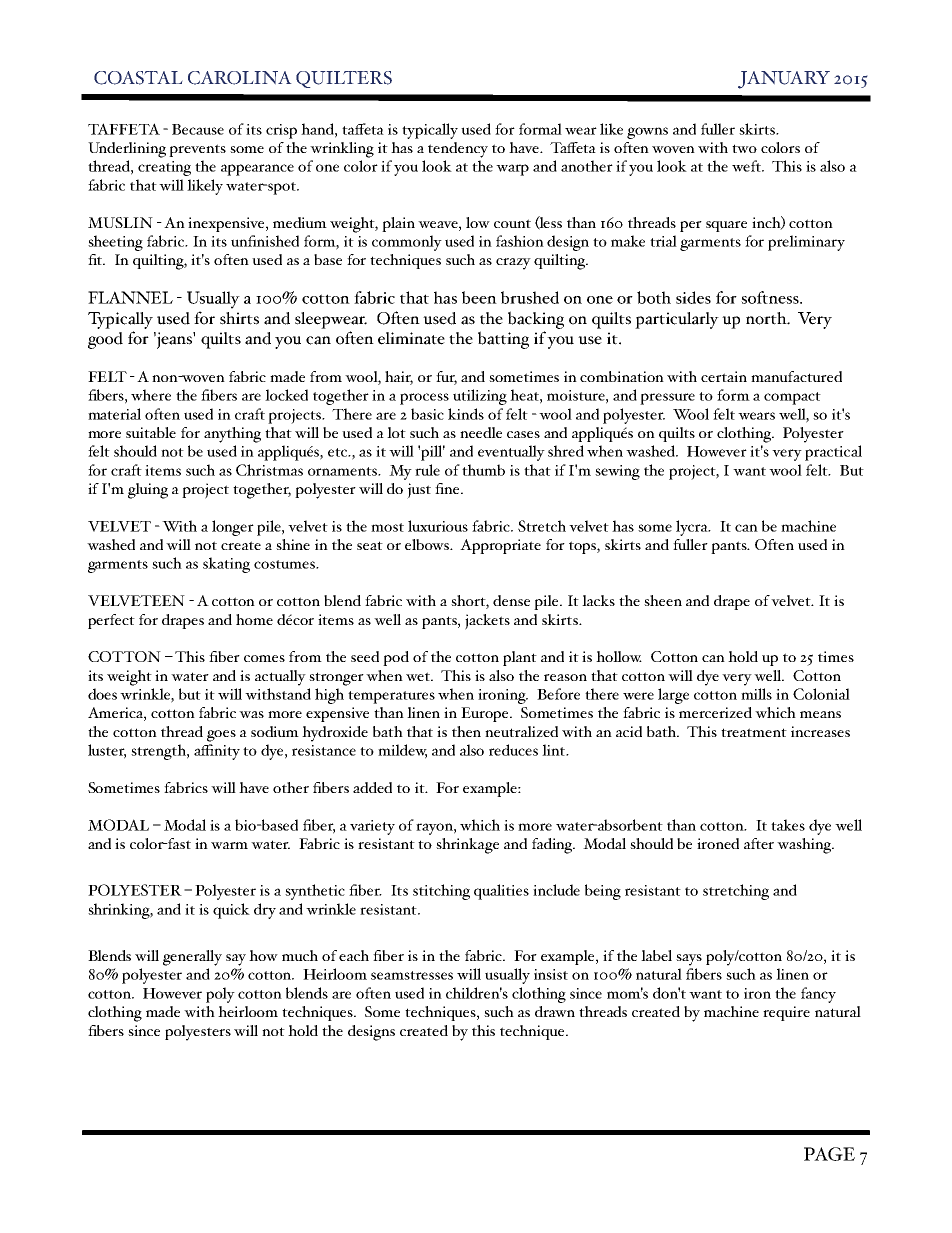  I want to click on drawn, so click(555, 1011).
